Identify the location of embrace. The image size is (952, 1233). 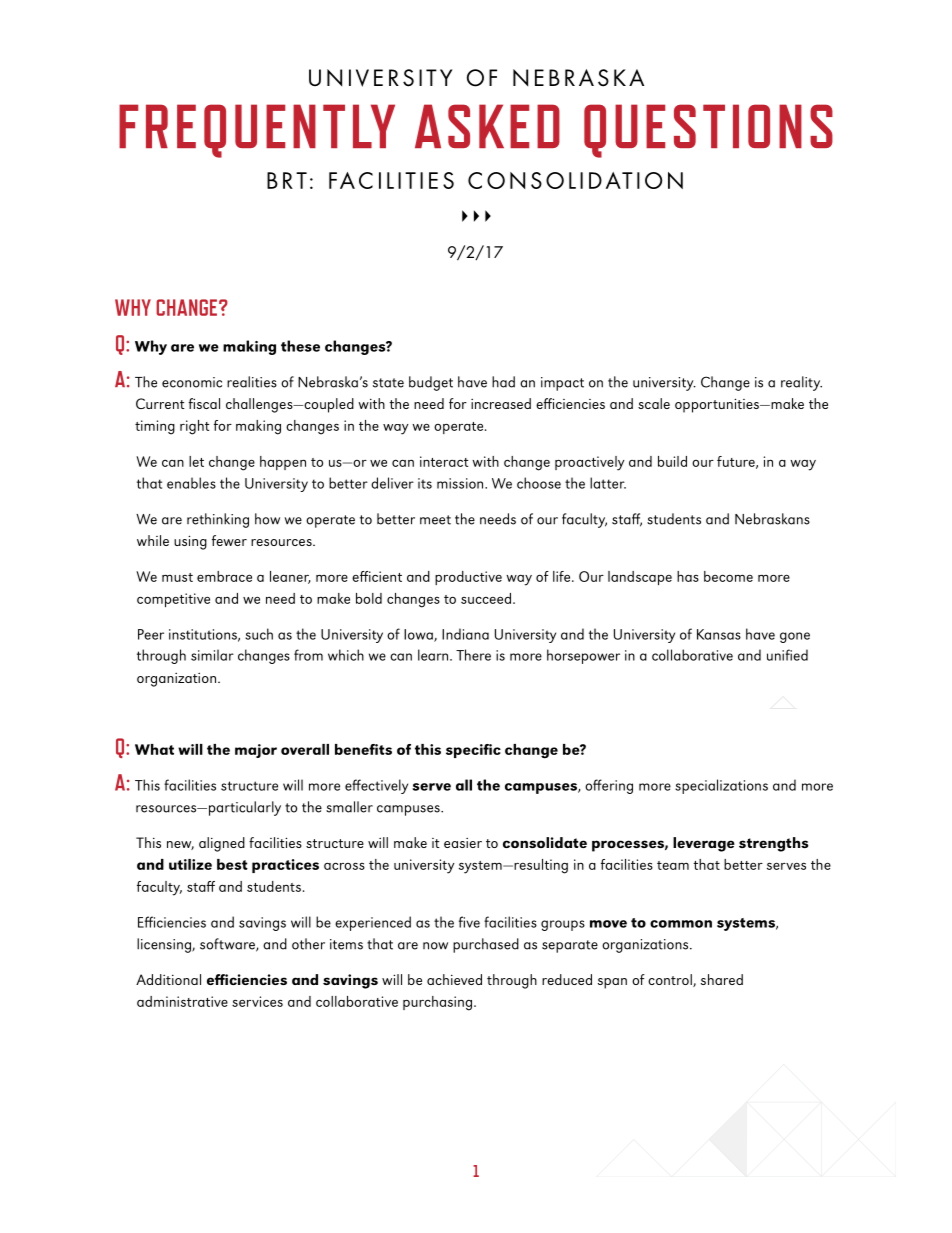
(224, 576).
